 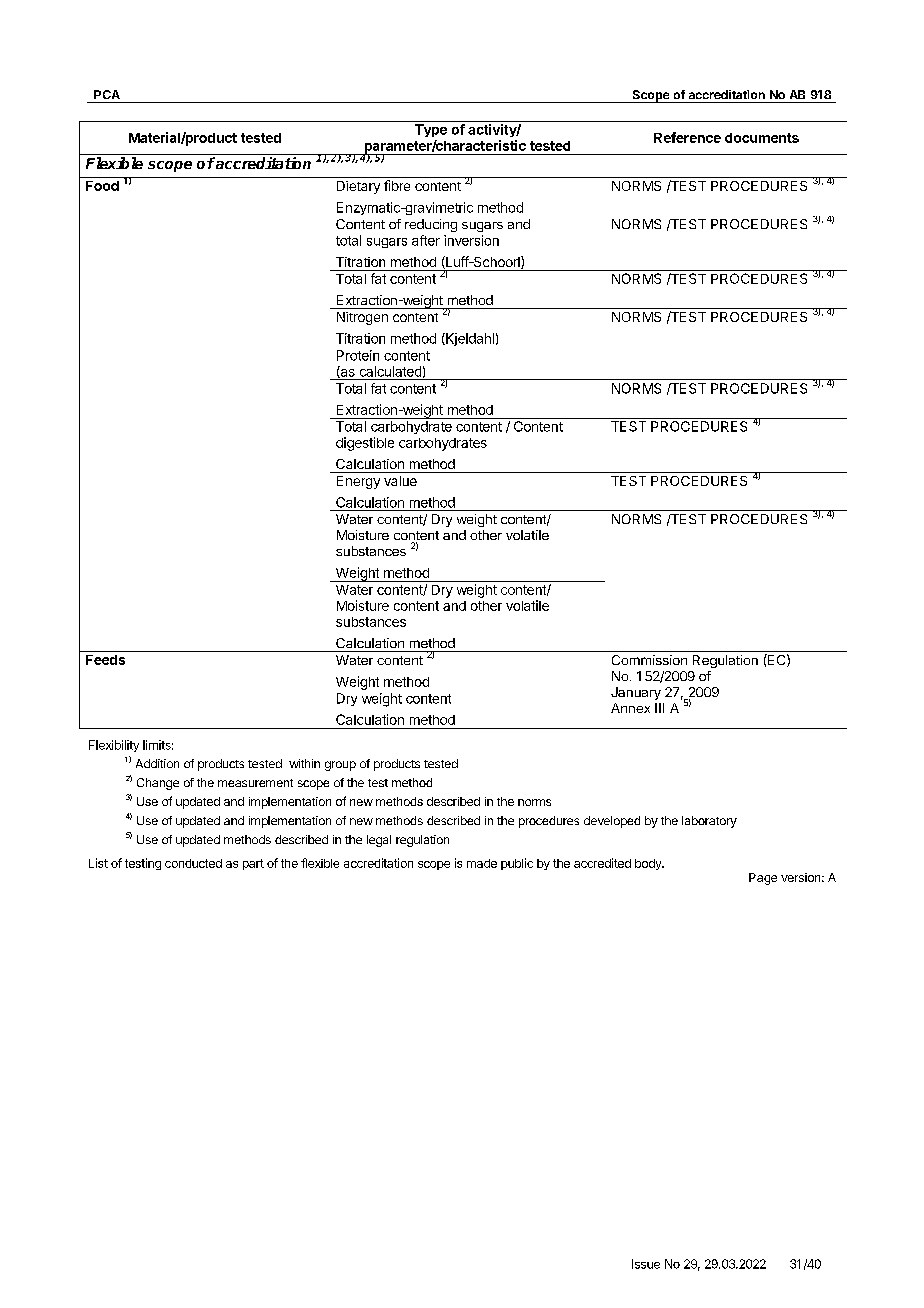 I want to click on value, so click(x=400, y=481).
